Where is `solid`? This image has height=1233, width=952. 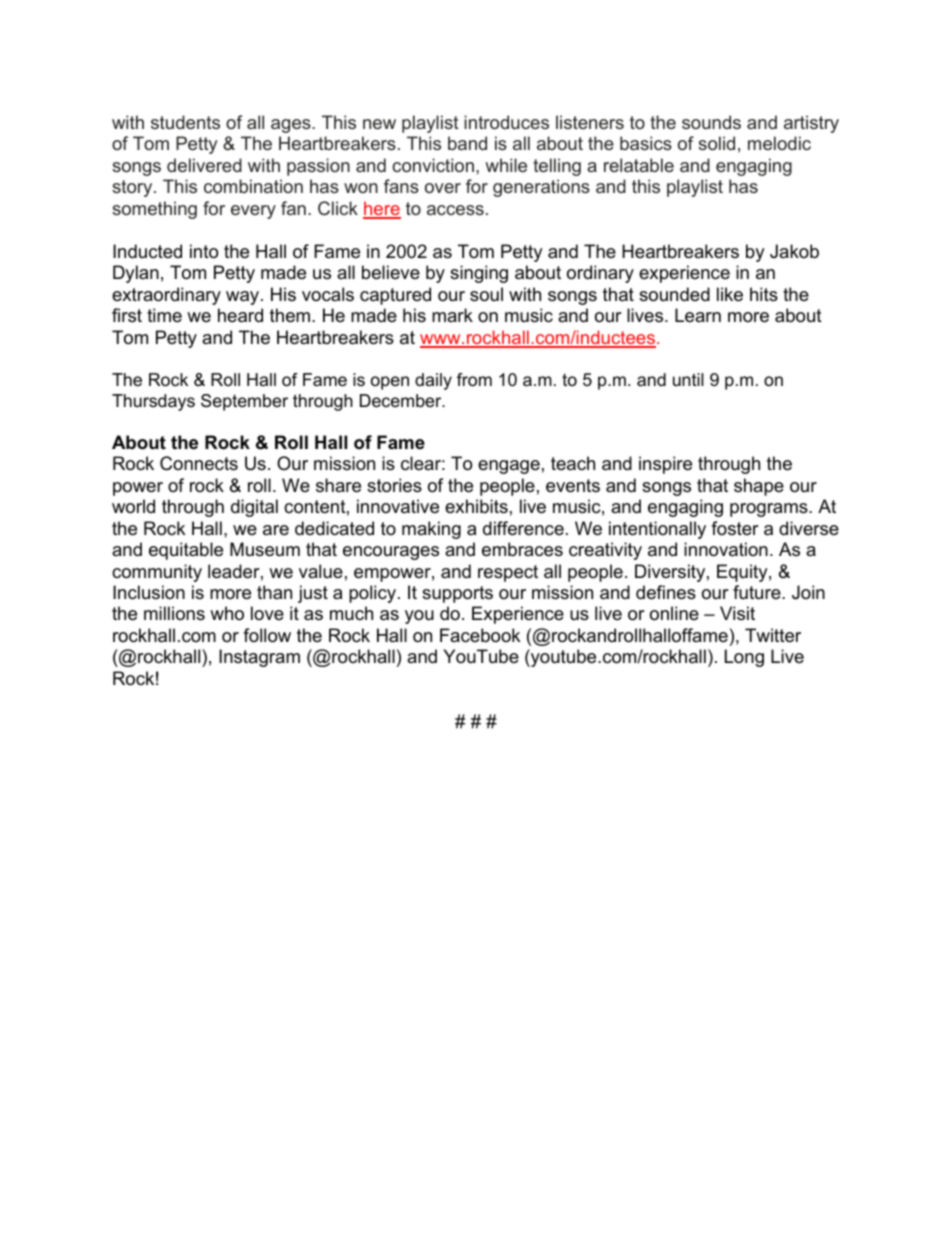
solid is located at coordinates (716, 143).
